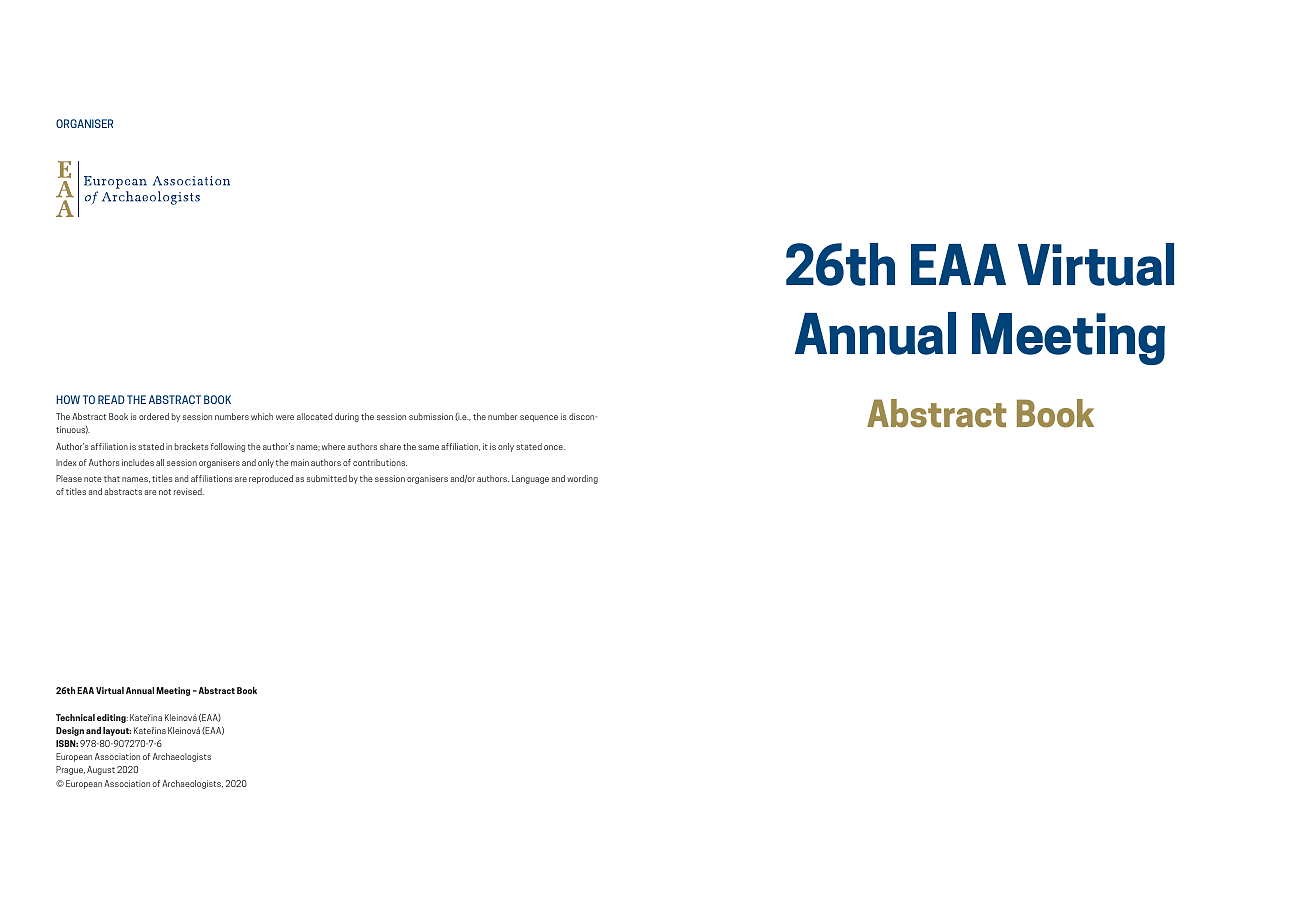 This image has width=1308, height=924. Describe the element at coordinates (530, 479) in the image. I see `Language` at that location.
